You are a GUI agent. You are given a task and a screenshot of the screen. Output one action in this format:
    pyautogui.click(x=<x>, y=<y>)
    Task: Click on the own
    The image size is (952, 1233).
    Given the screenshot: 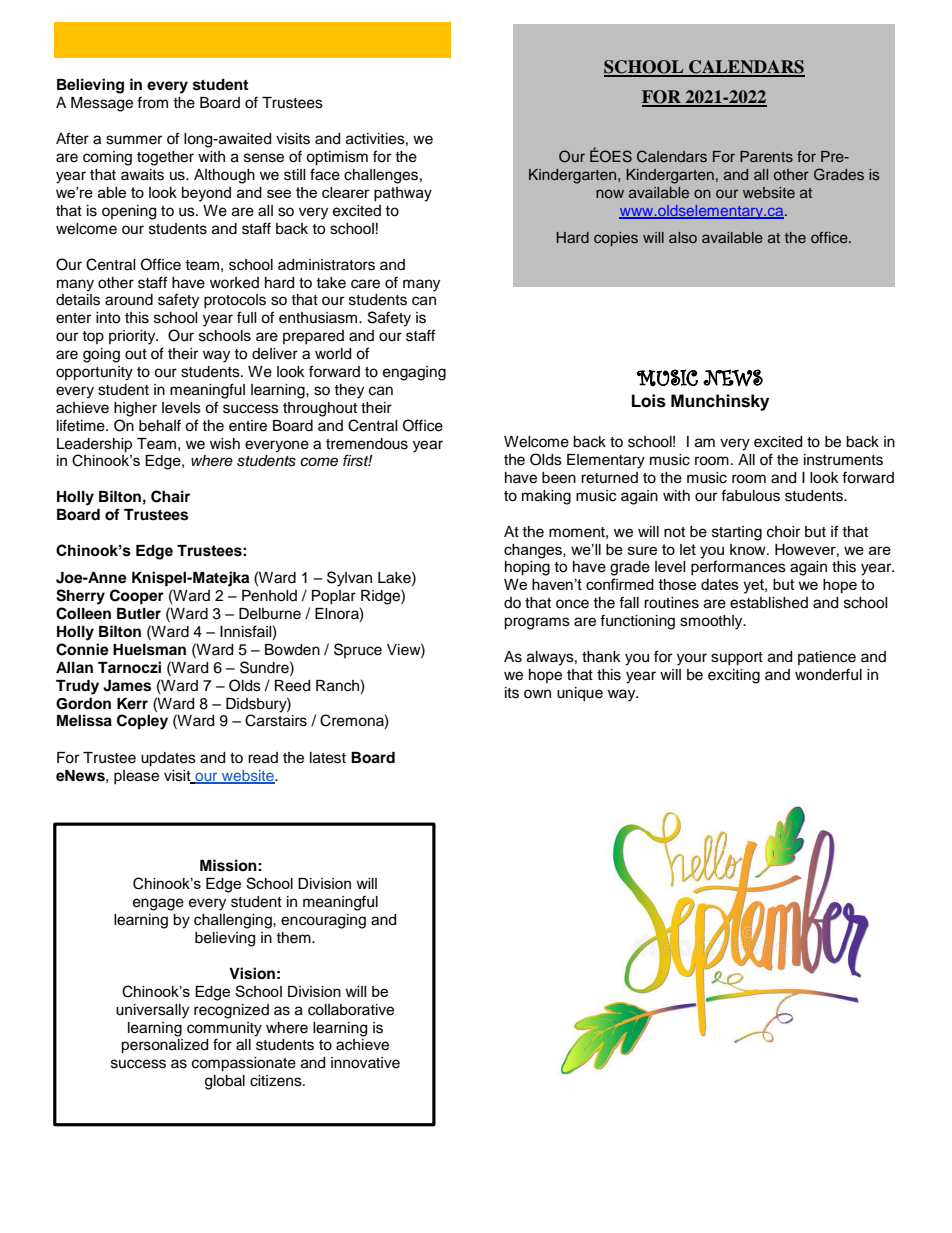 What is the action you would take?
    pyautogui.click(x=537, y=693)
